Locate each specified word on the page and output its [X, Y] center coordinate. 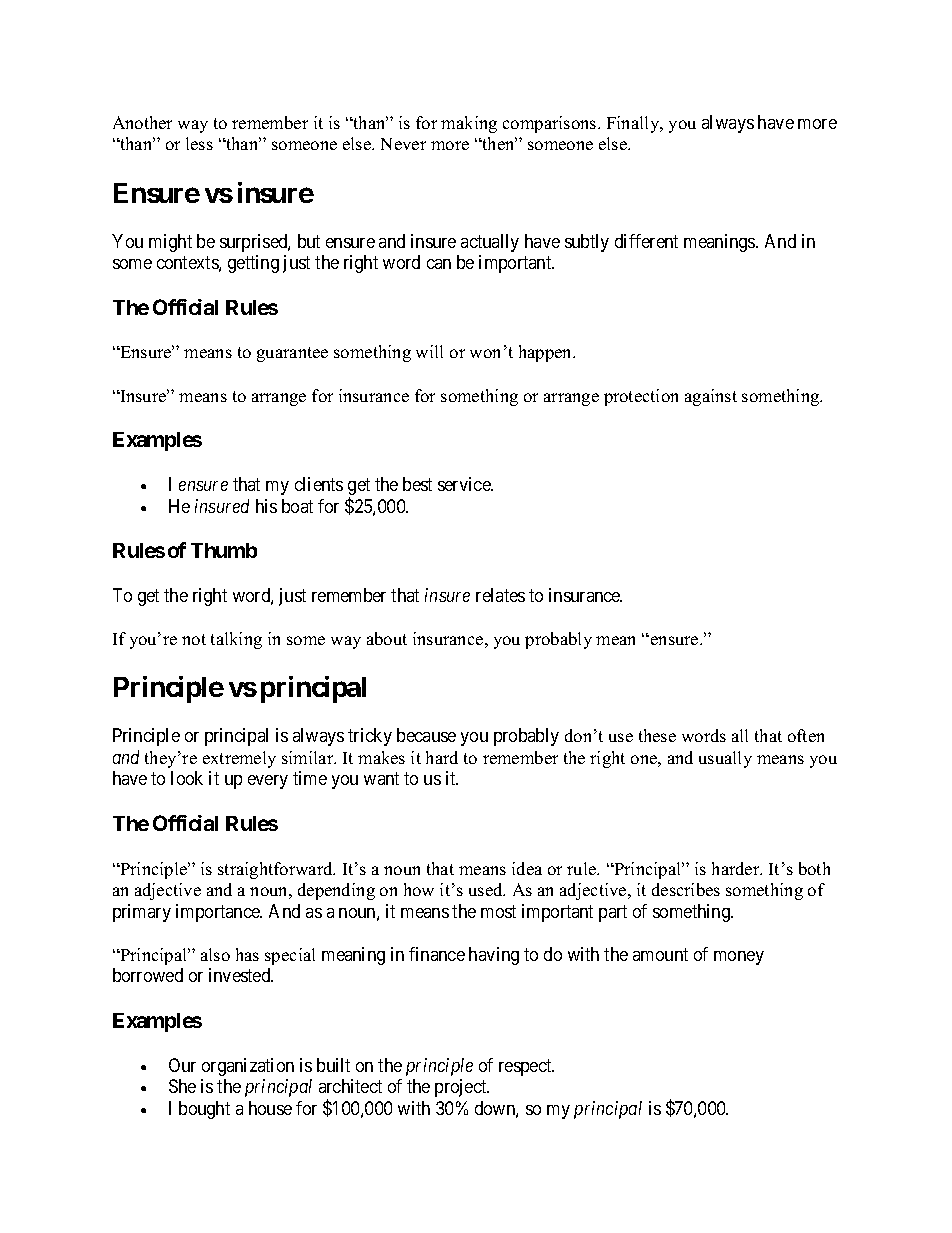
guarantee [292, 354]
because [426, 735]
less [199, 143]
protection [641, 397]
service [465, 484]
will [429, 351]
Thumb [224, 550]
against [711, 397]
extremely [239, 759]
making [469, 124]
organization [248, 1067]
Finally [634, 124]
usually [725, 759]
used [487, 889]
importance [219, 913]
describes [686, 889]
